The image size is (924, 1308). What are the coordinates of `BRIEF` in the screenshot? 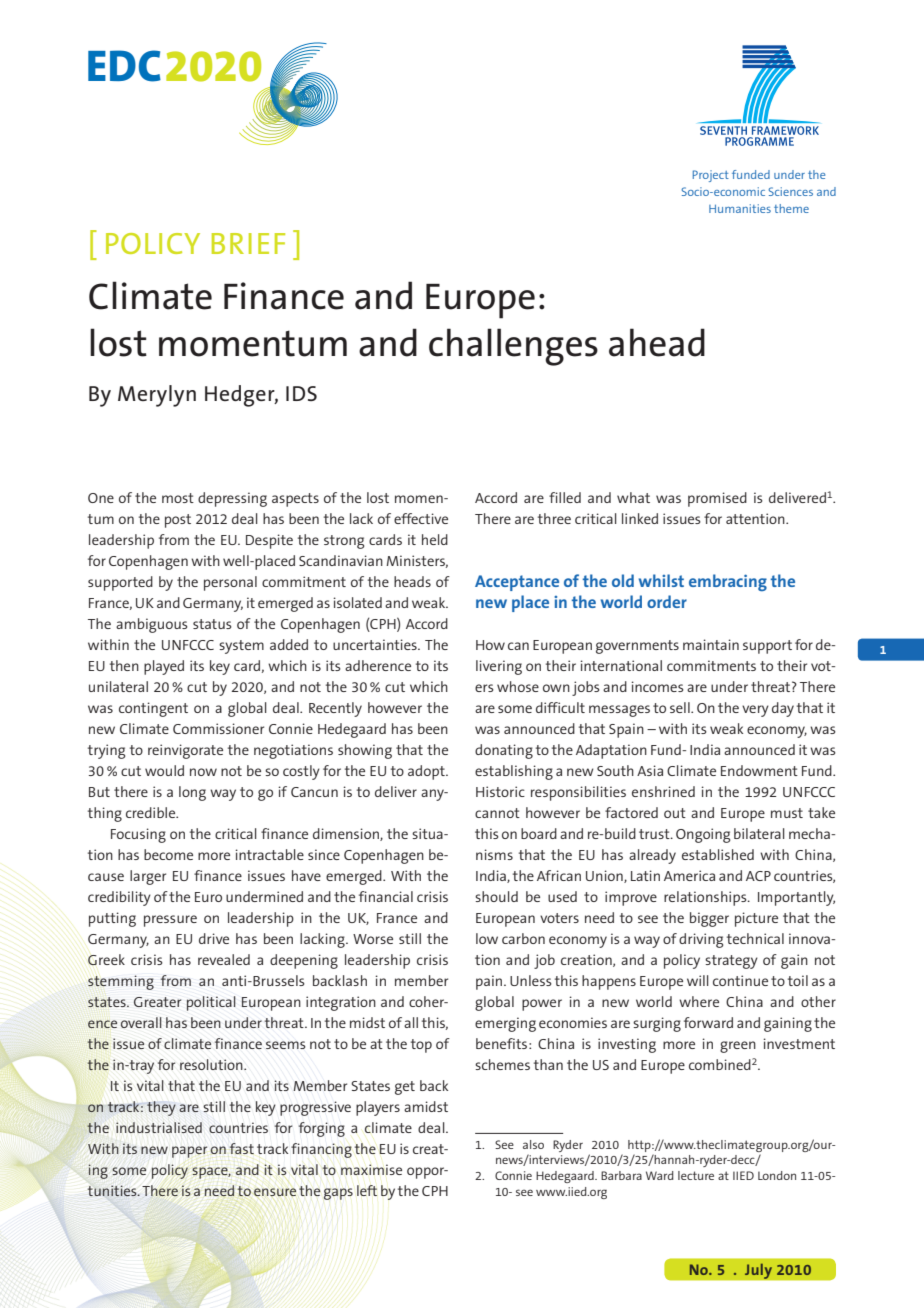 It's located at (248, 243).
